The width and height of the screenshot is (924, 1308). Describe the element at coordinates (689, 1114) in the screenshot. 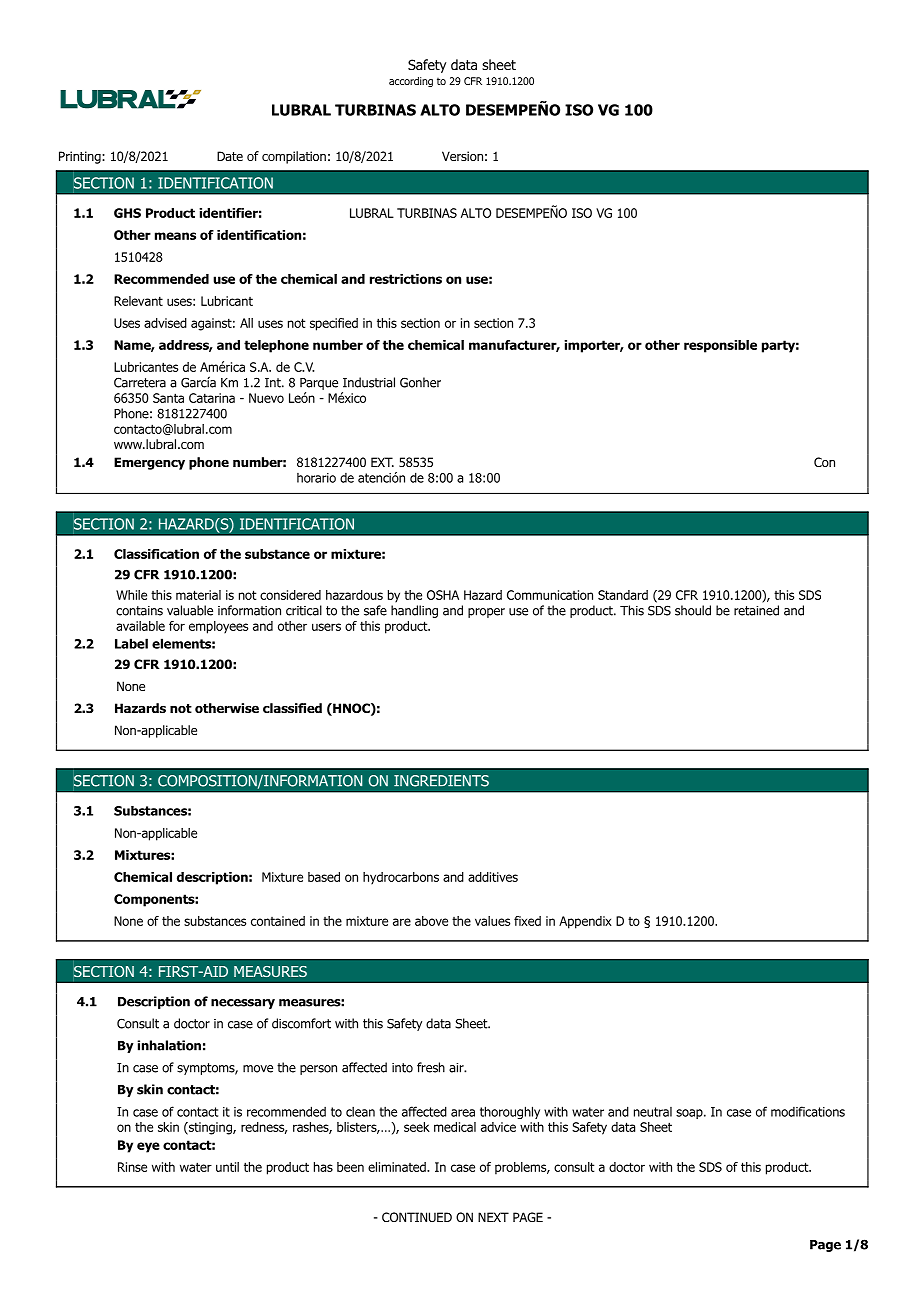

I see `soap` at that location.
